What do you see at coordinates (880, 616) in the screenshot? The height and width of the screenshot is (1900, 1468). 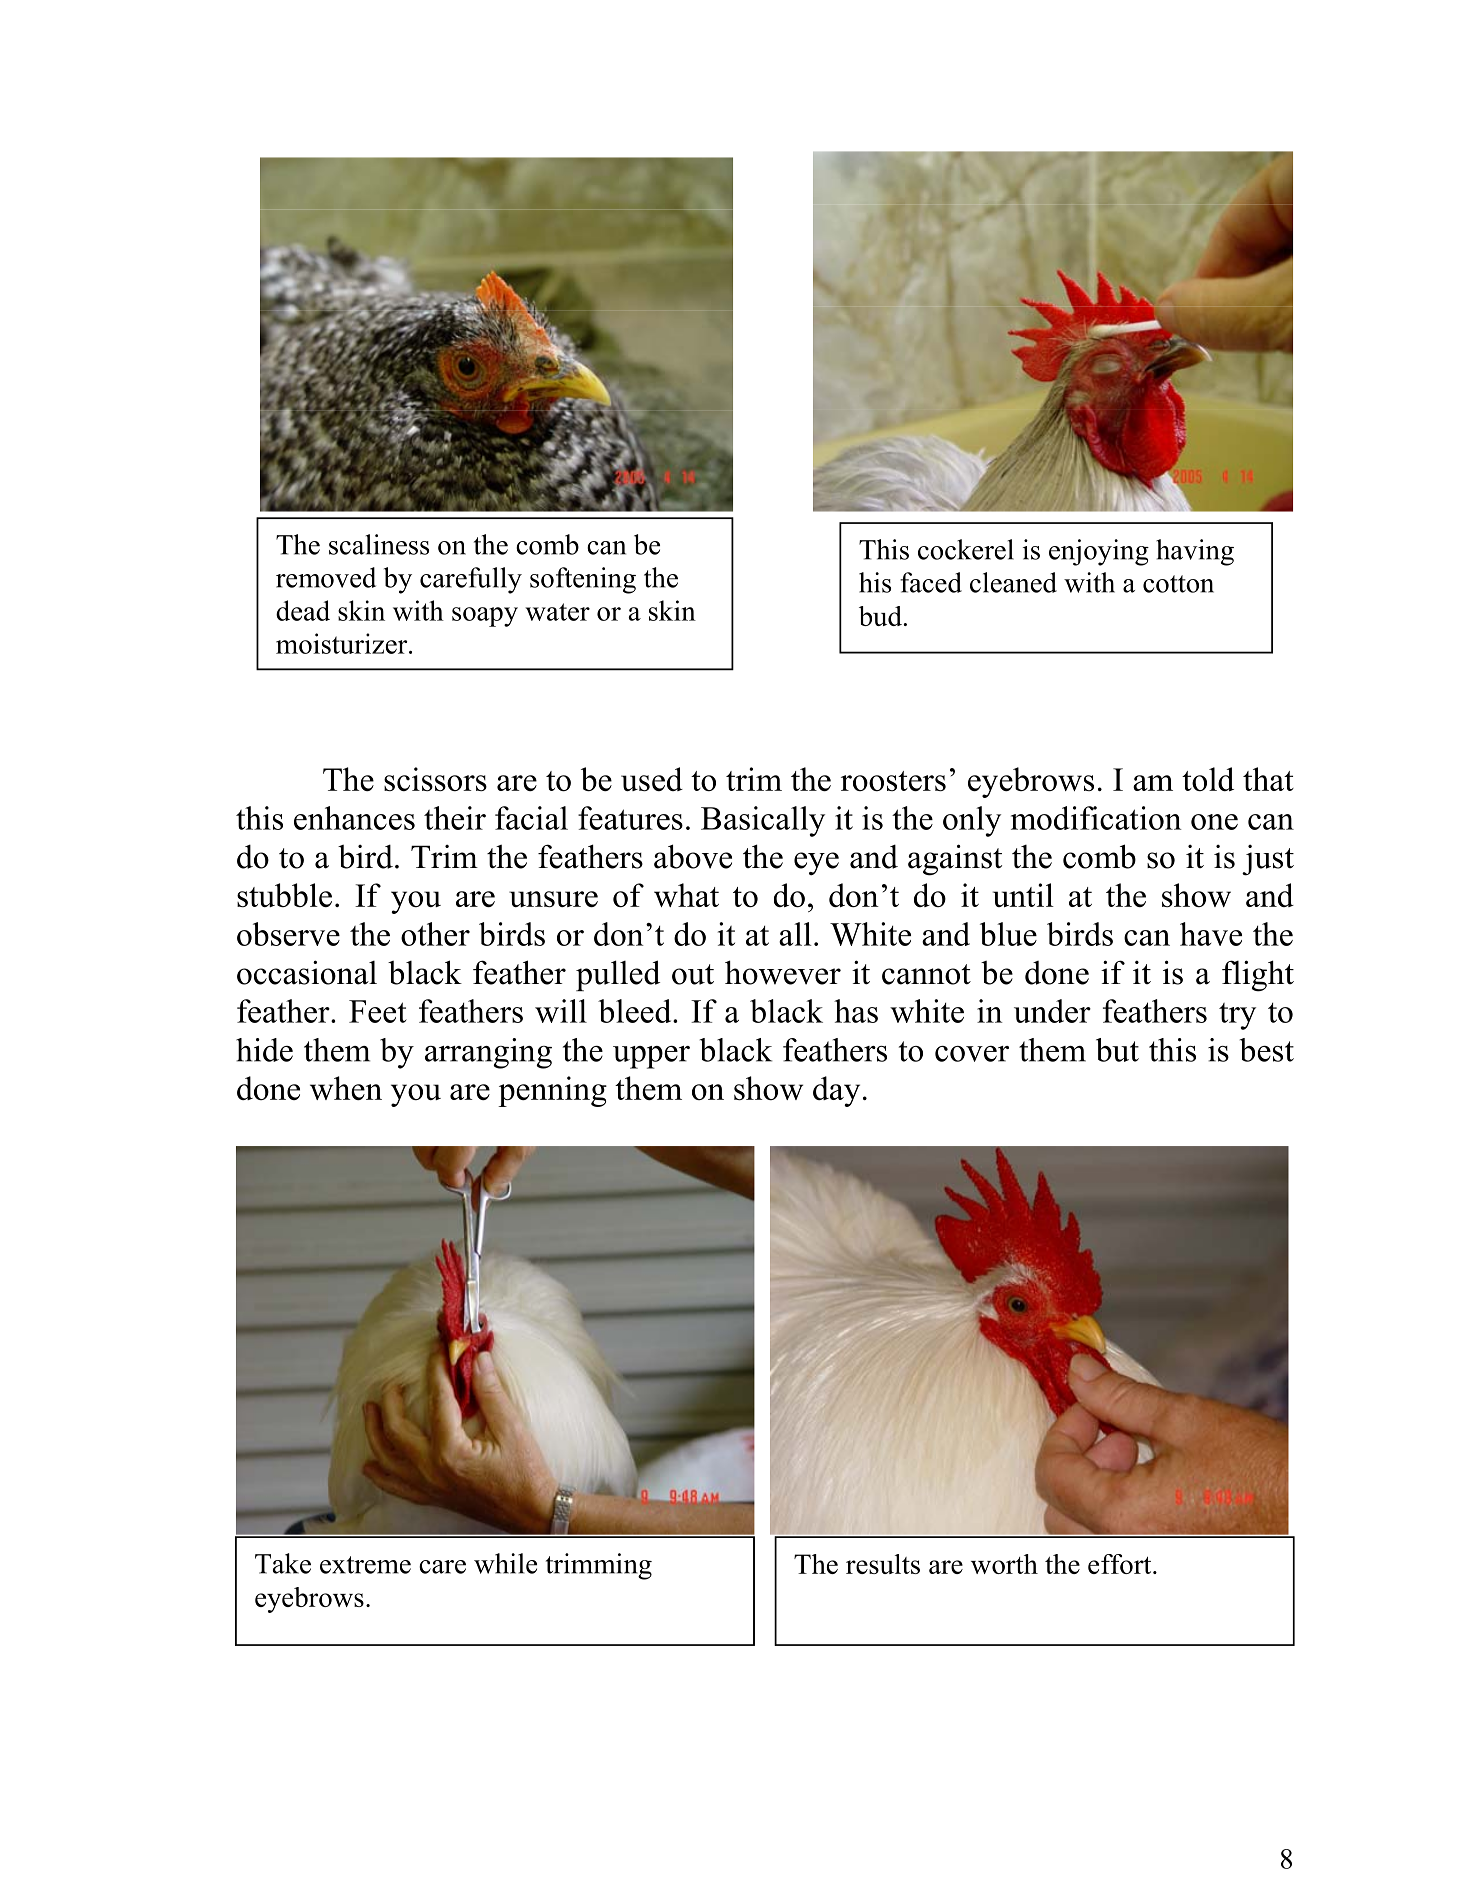 I see `bud` at bounding box center [880, 616].
